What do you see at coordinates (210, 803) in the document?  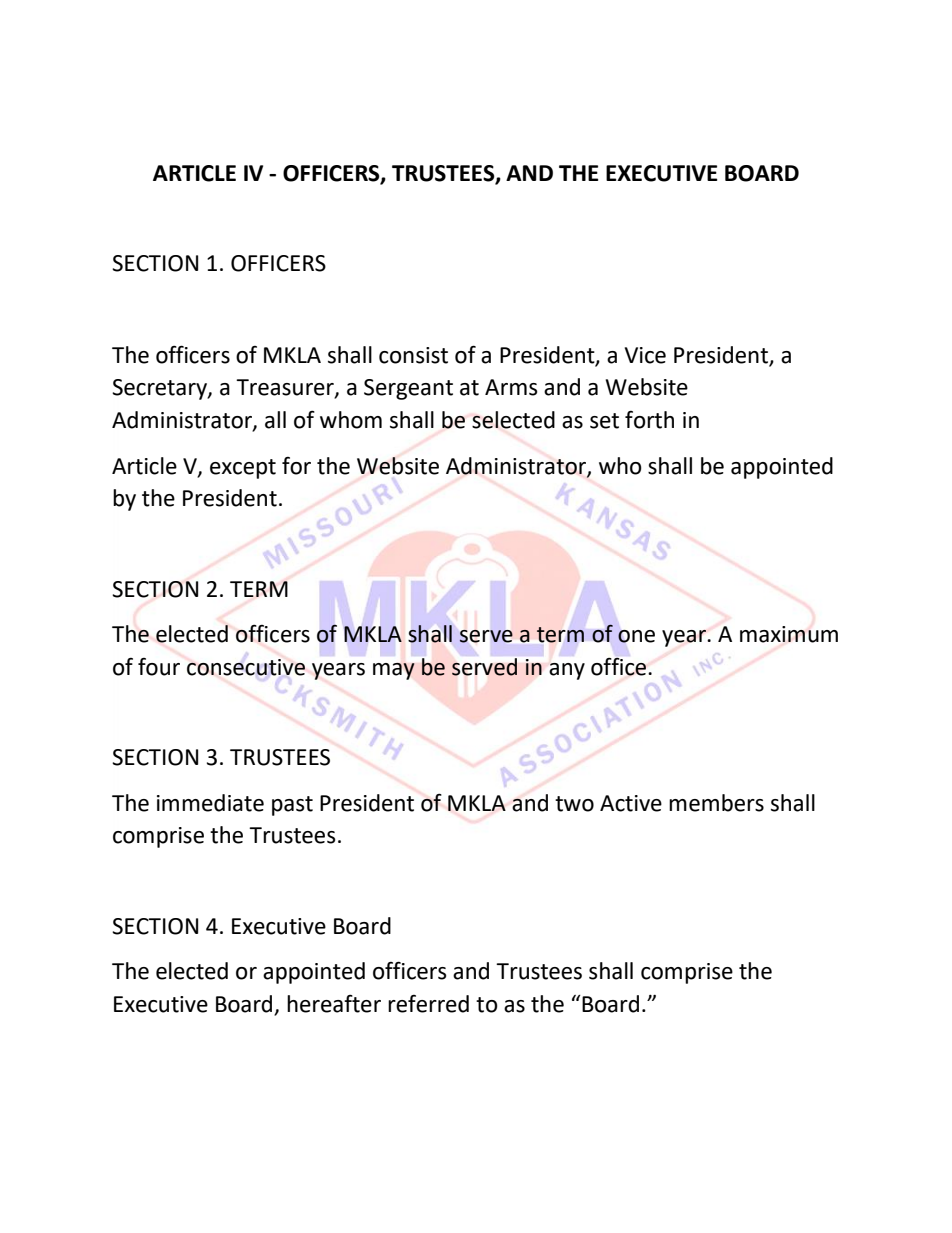 I see `immediate` at bounding box center [210, 803].
